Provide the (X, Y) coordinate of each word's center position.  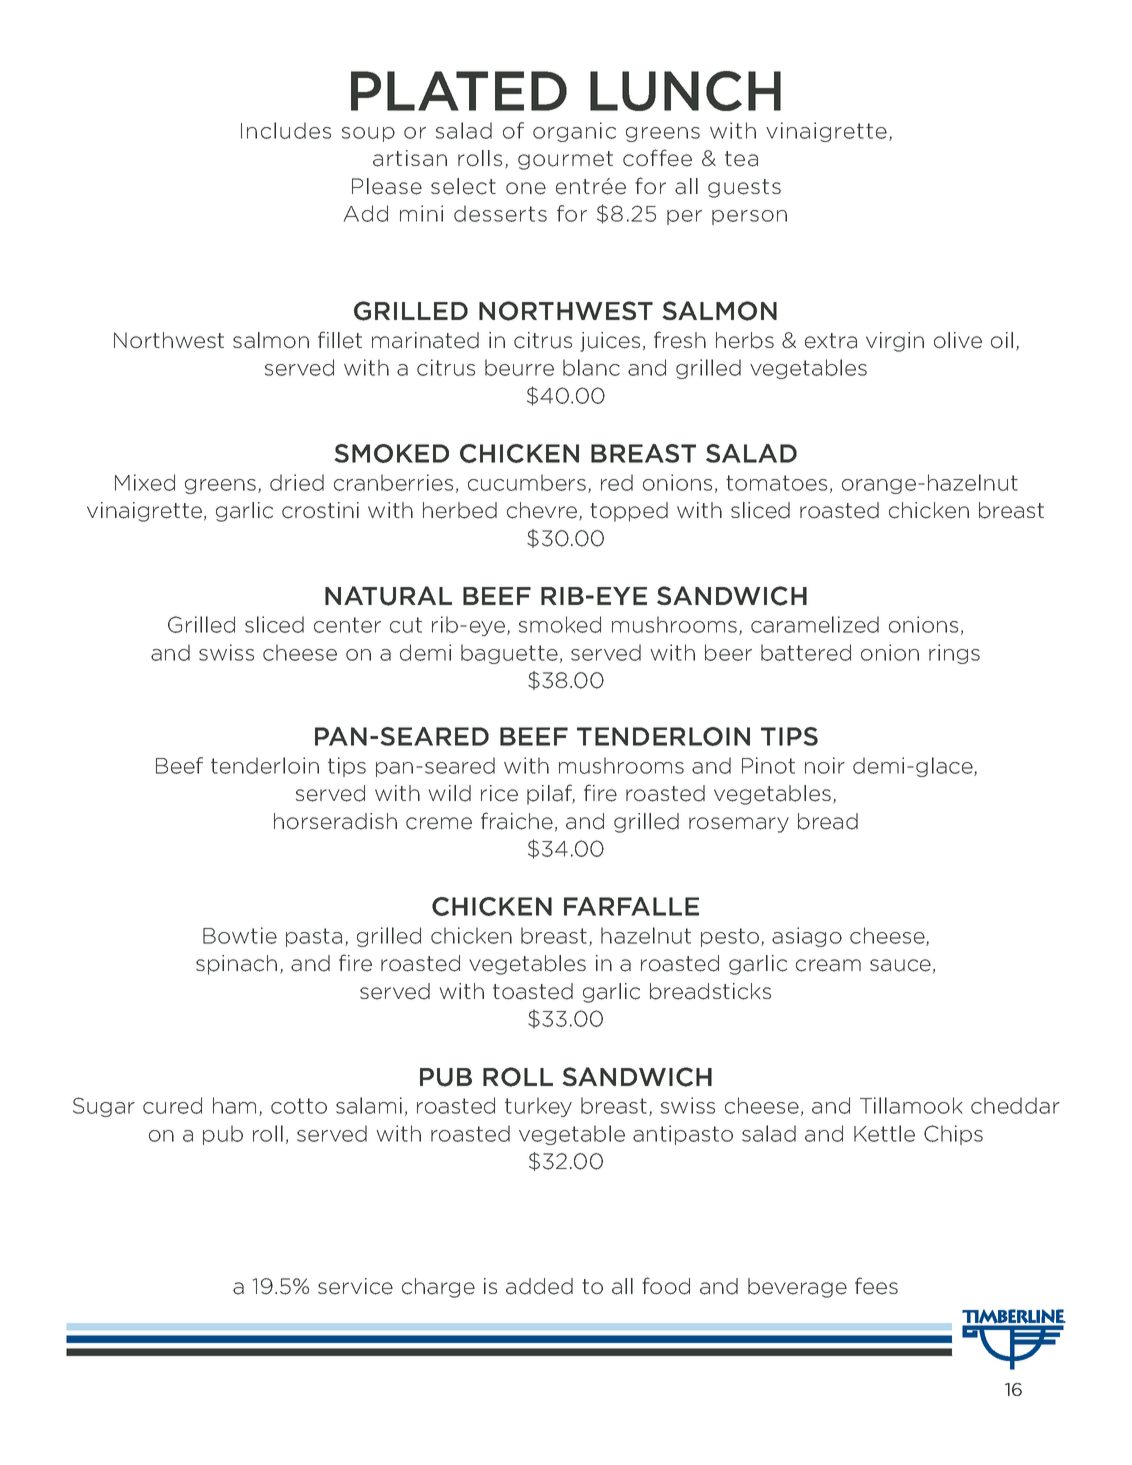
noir (825, 765)
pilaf (551, 794)
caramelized (815, 624)
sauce (900, 965)
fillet (340, 340)
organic (574, 132)
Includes (286, 130)
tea (741, 159)
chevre (543, 511)
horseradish (335, 821)
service (355, 1286)
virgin (895, 342)
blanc (591, 367)
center (347, 625)
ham (234, 1105)
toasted (533, 991)
